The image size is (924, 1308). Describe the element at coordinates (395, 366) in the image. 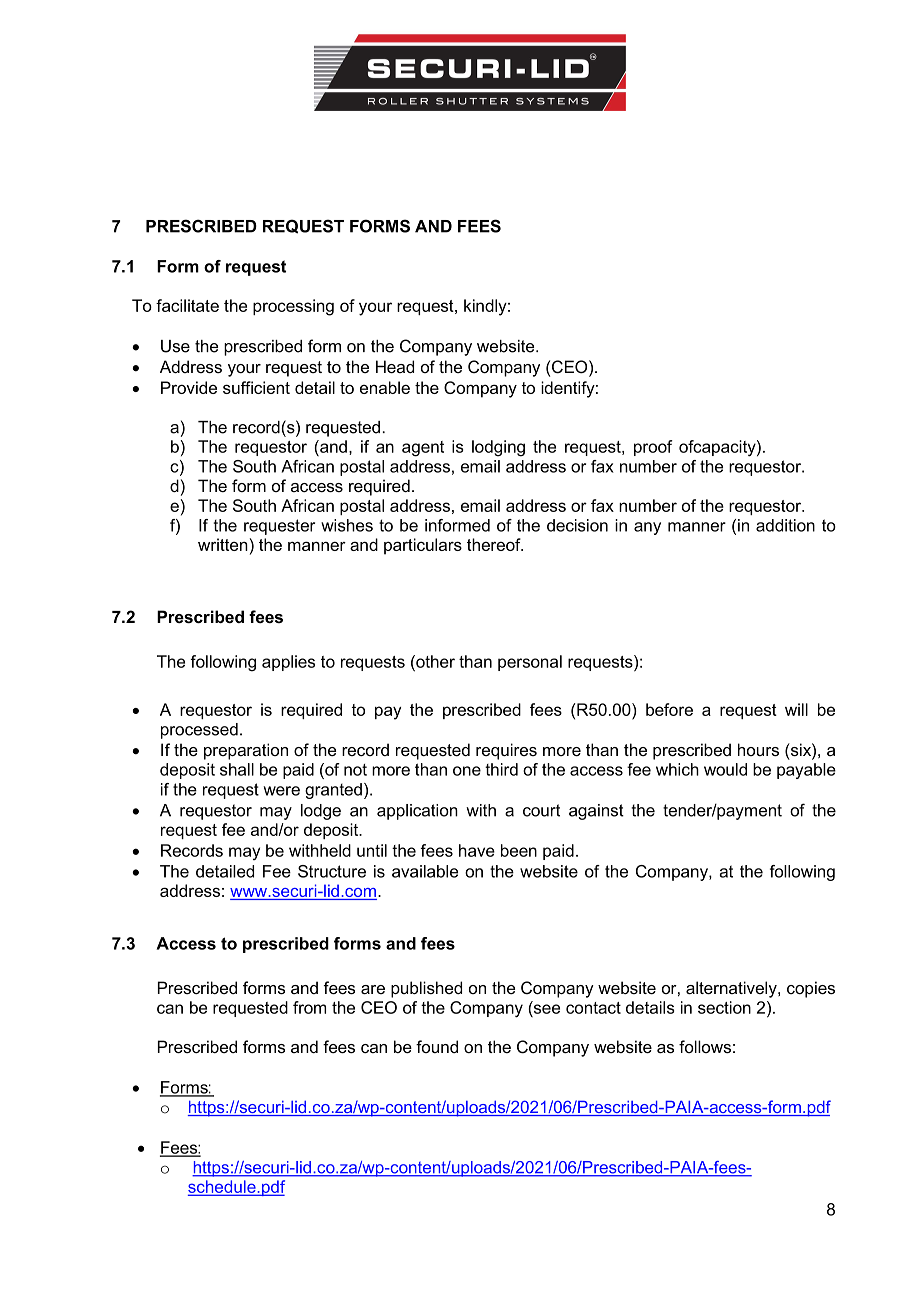

I see `Head` at that location.
